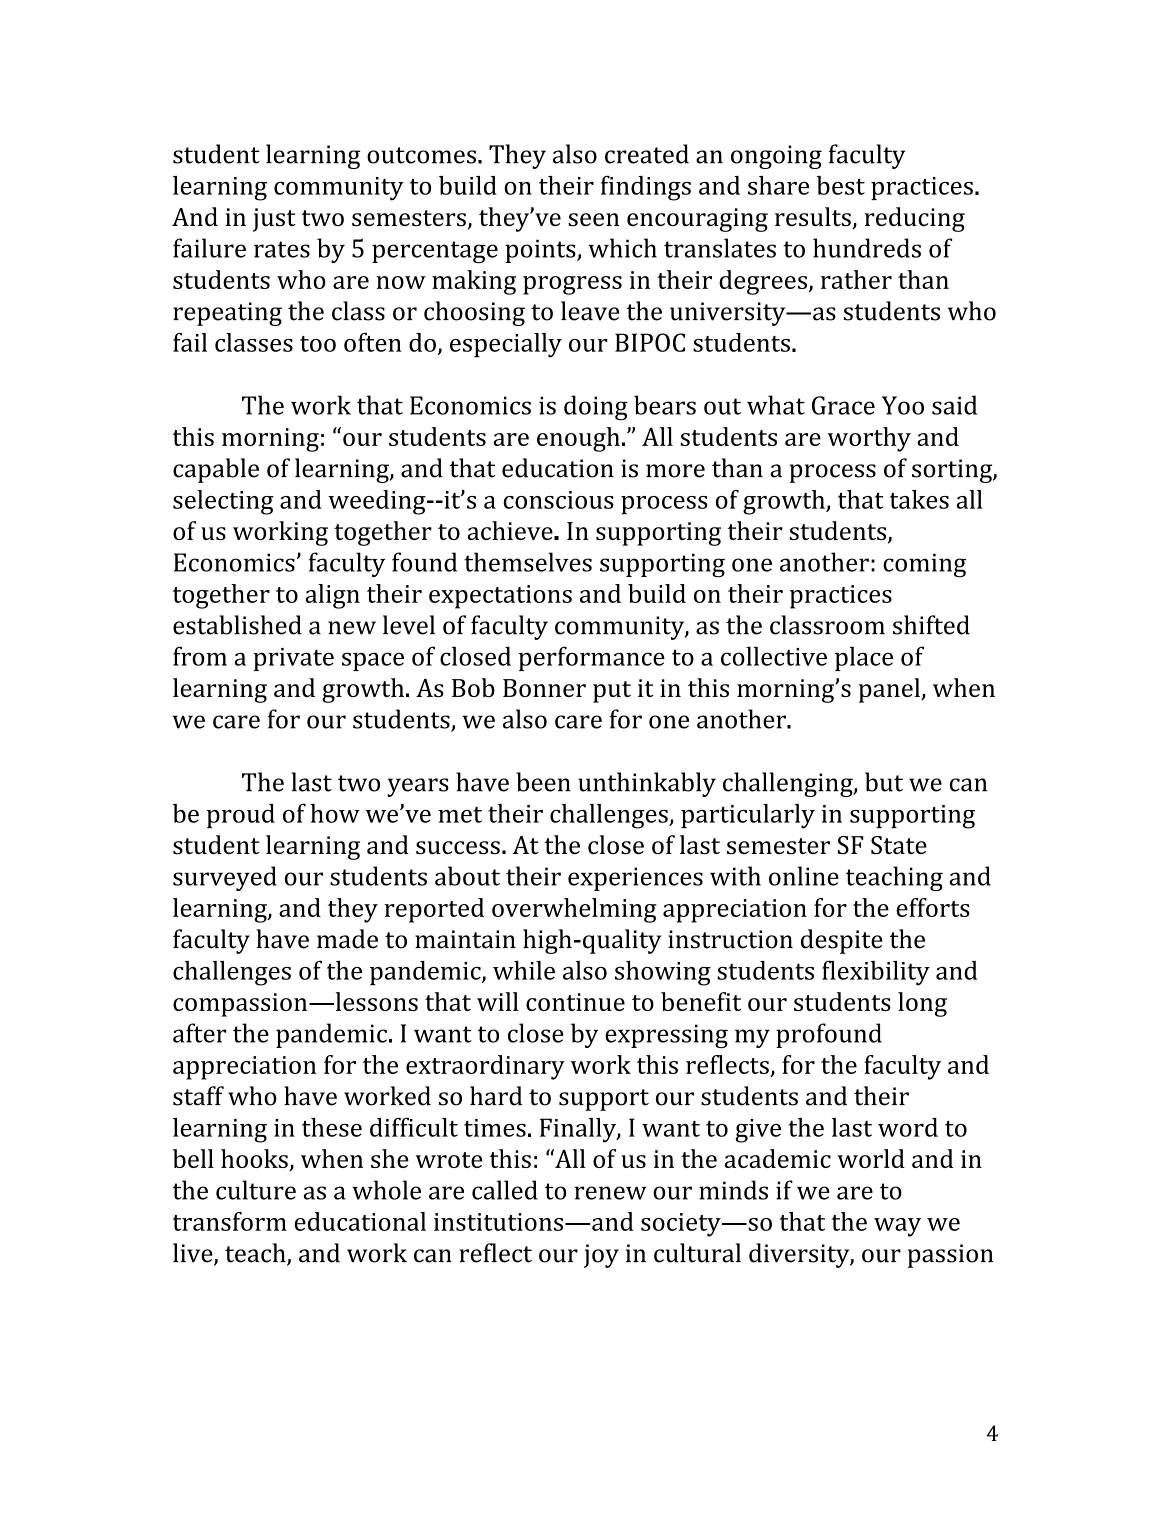  Describe the element at coordinates (544, 688) in the screenshot. I see `Bonner` at that location.
